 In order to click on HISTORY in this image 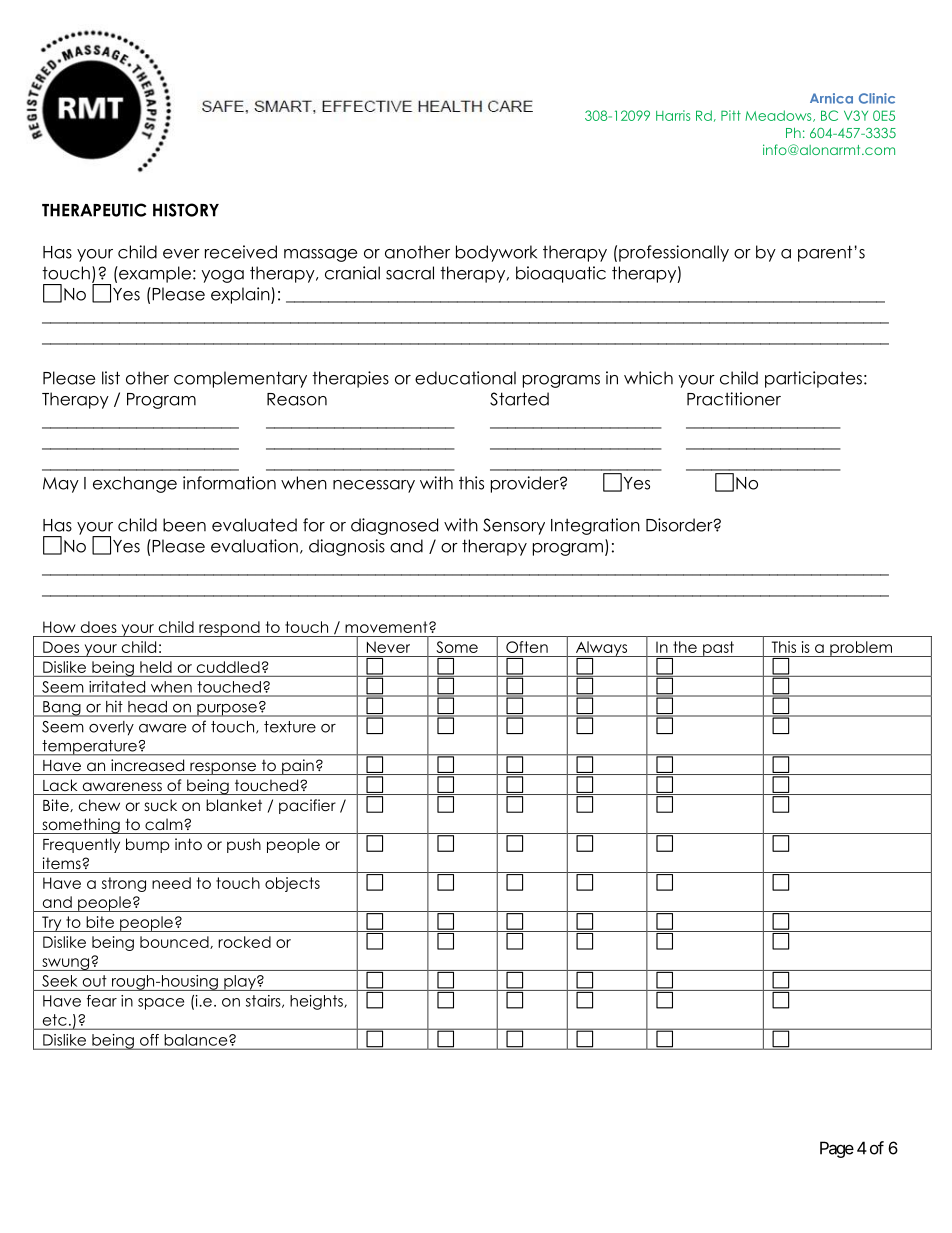, I will do `click(186, 210)`.
